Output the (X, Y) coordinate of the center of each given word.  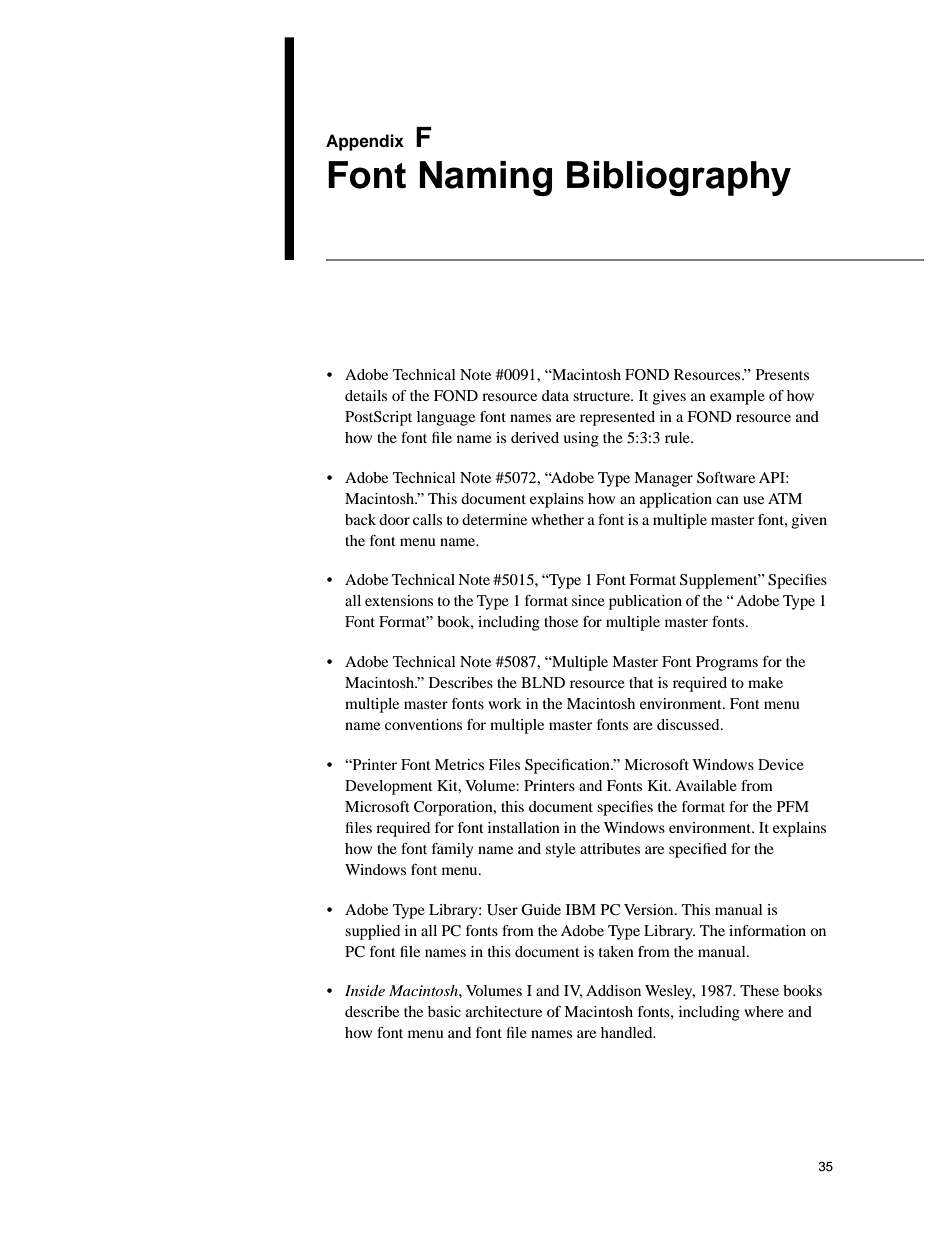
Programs (727, 663)
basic (444, 1011)
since (588, 600)
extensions (399, 600)
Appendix (365, 142)
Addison (613, 990)
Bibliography (679, 178)
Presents (782, 374)
